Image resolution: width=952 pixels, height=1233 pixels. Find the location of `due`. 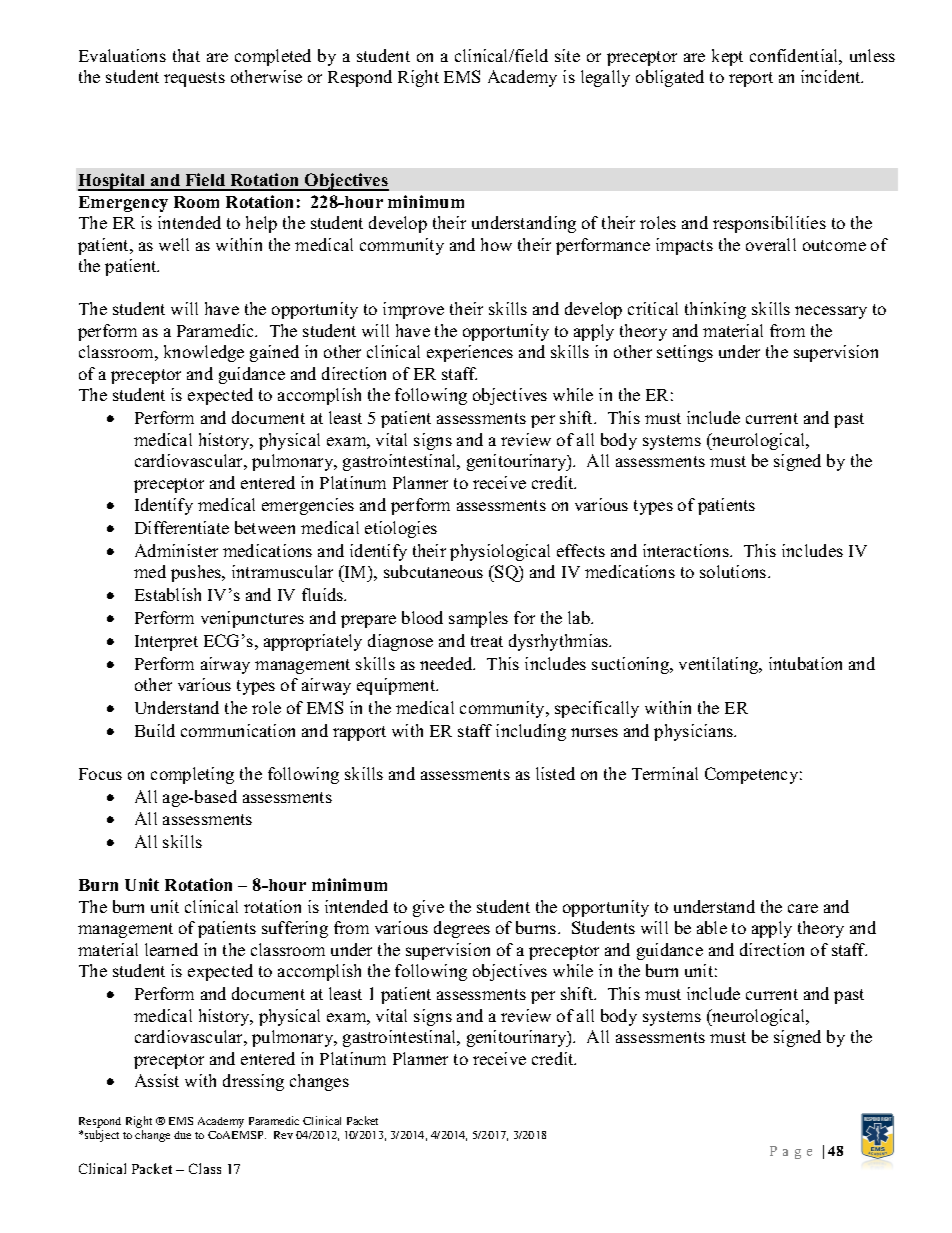

due is located at coordinates (182, 1135).
